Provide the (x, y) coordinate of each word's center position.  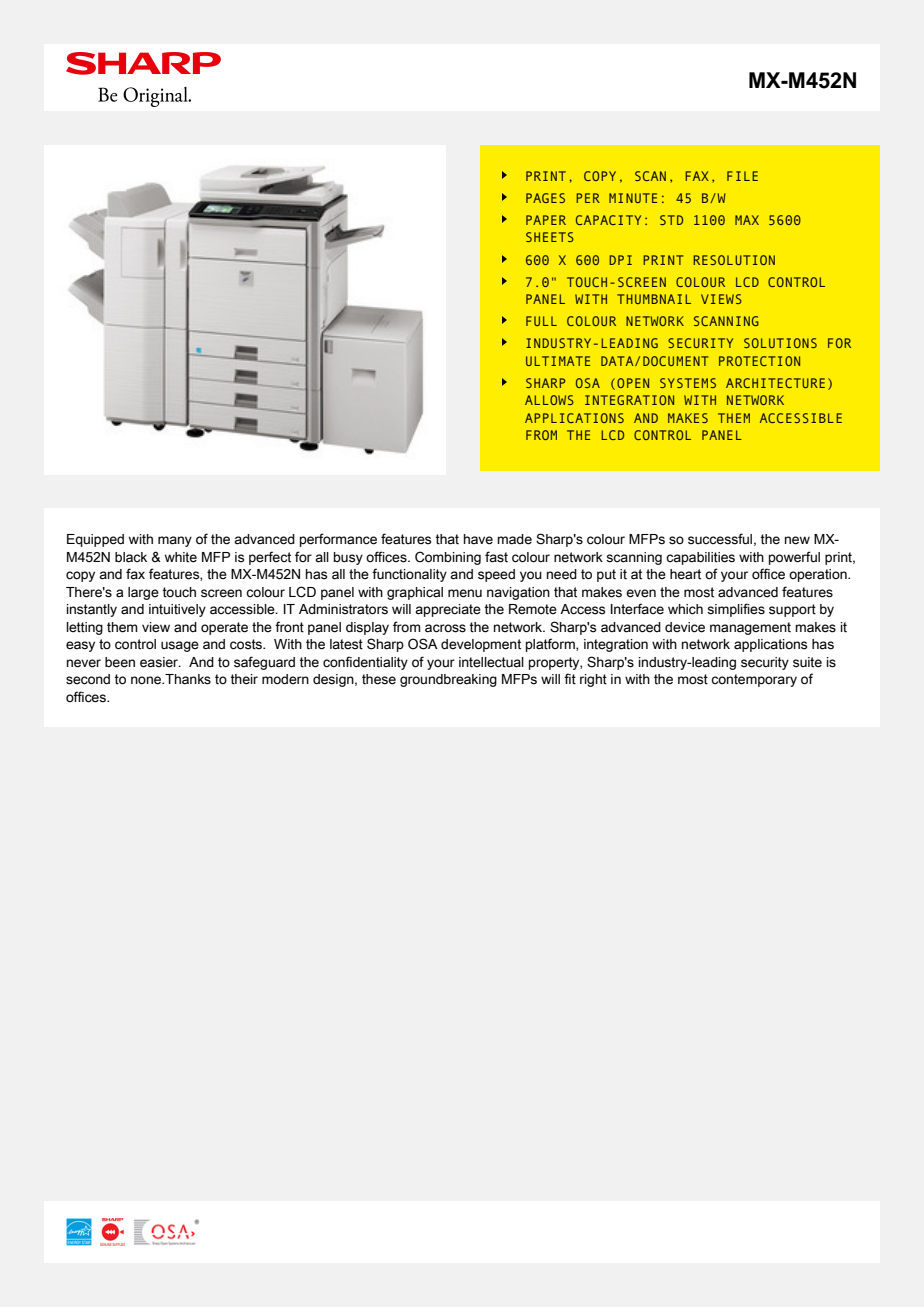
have (478, 539)
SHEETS (550, 237)
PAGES (545, 198)
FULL (541, 321)
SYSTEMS (688, 383)
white (181, 557)
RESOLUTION (734, 260)
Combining (448, 558)
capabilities (700, 558)
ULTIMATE (558, 361)
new (797, 540)
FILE (742, 176)
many (175, 541)
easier (160, 662)
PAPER (546, 220)
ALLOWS (549, 400)
